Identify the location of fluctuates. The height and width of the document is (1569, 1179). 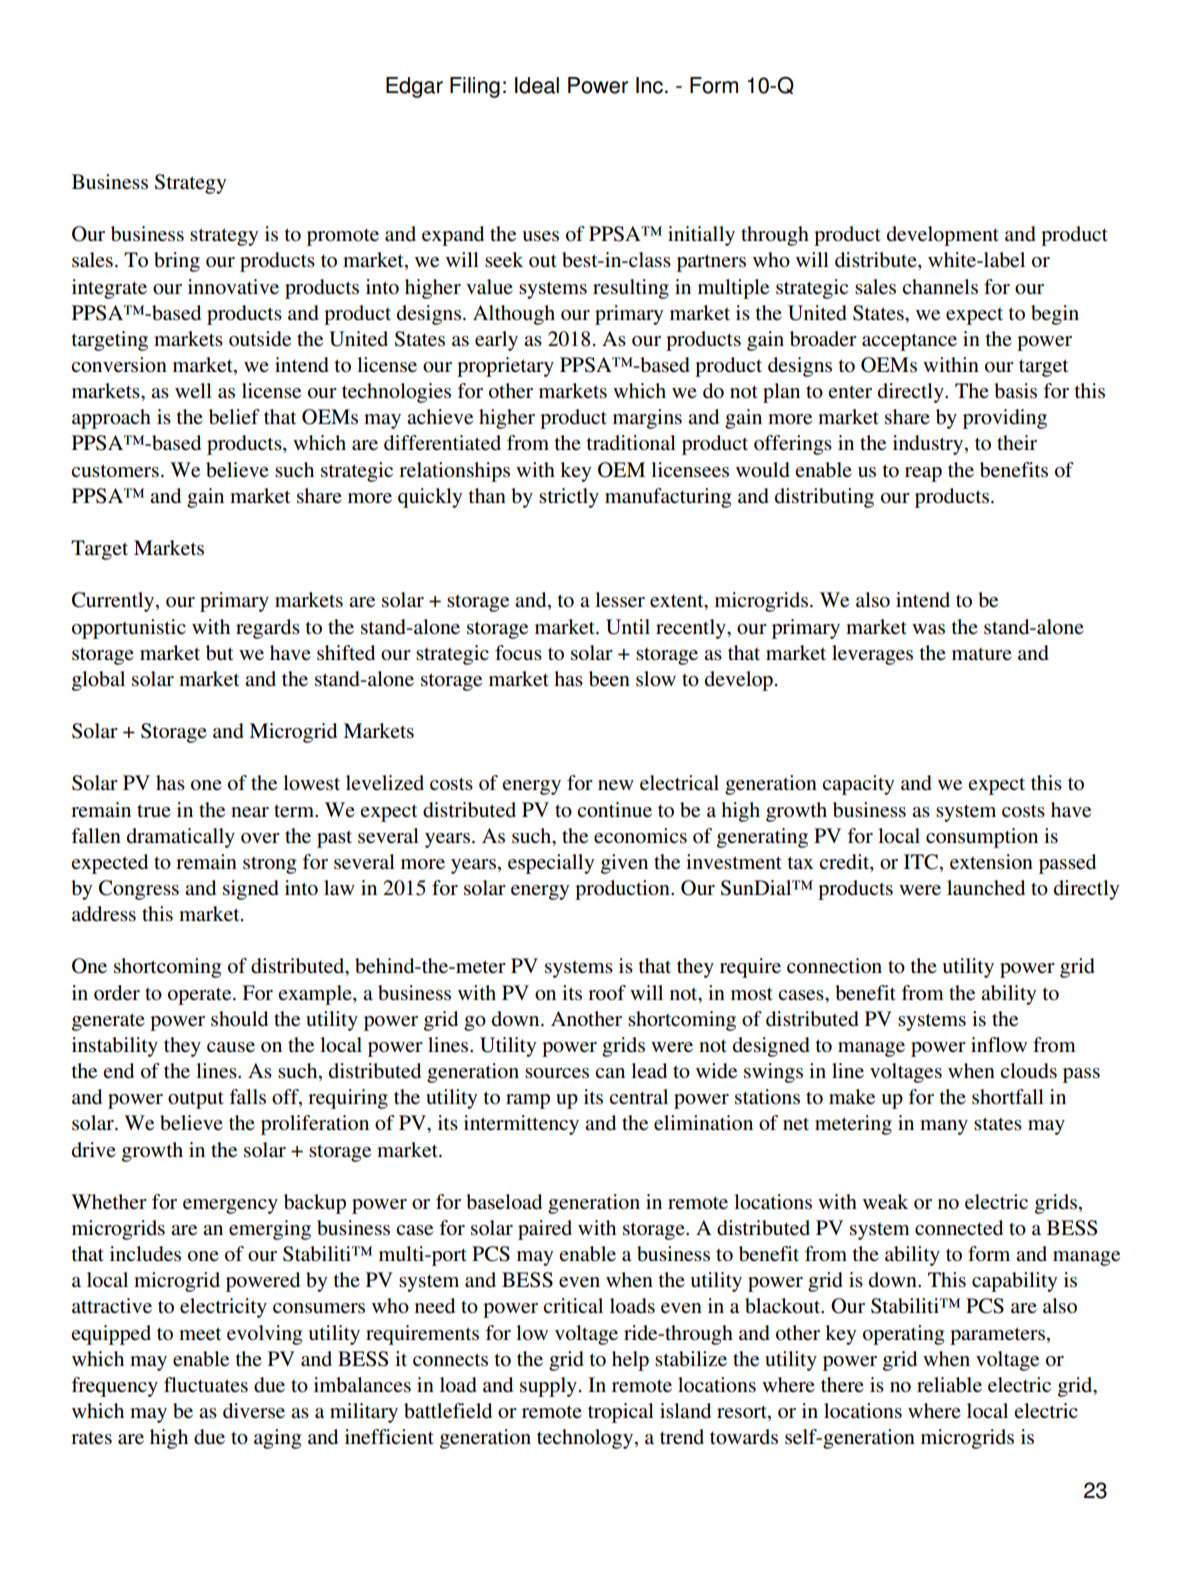
(206, 1385).
